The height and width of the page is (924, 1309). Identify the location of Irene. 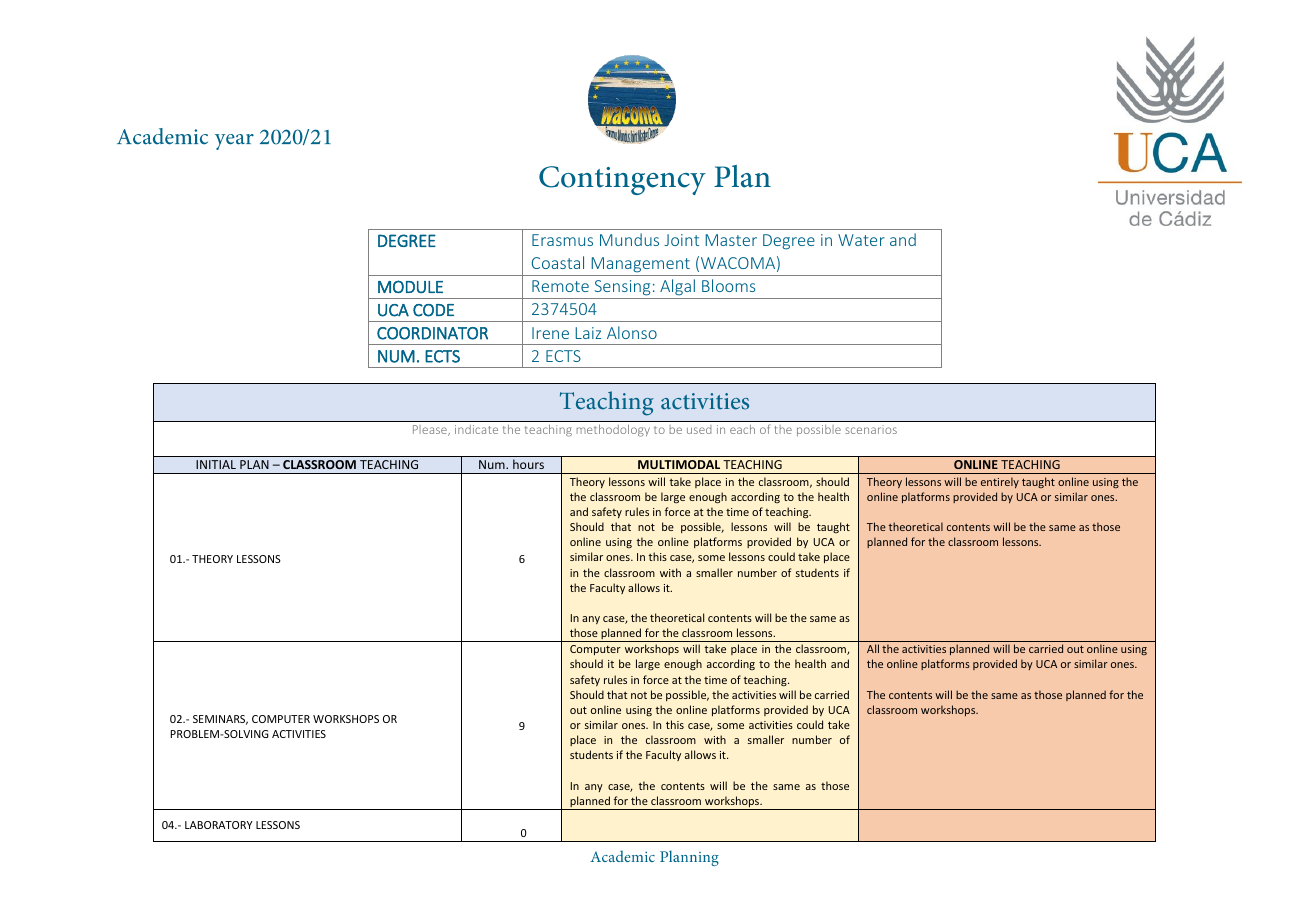
(550, 333).
